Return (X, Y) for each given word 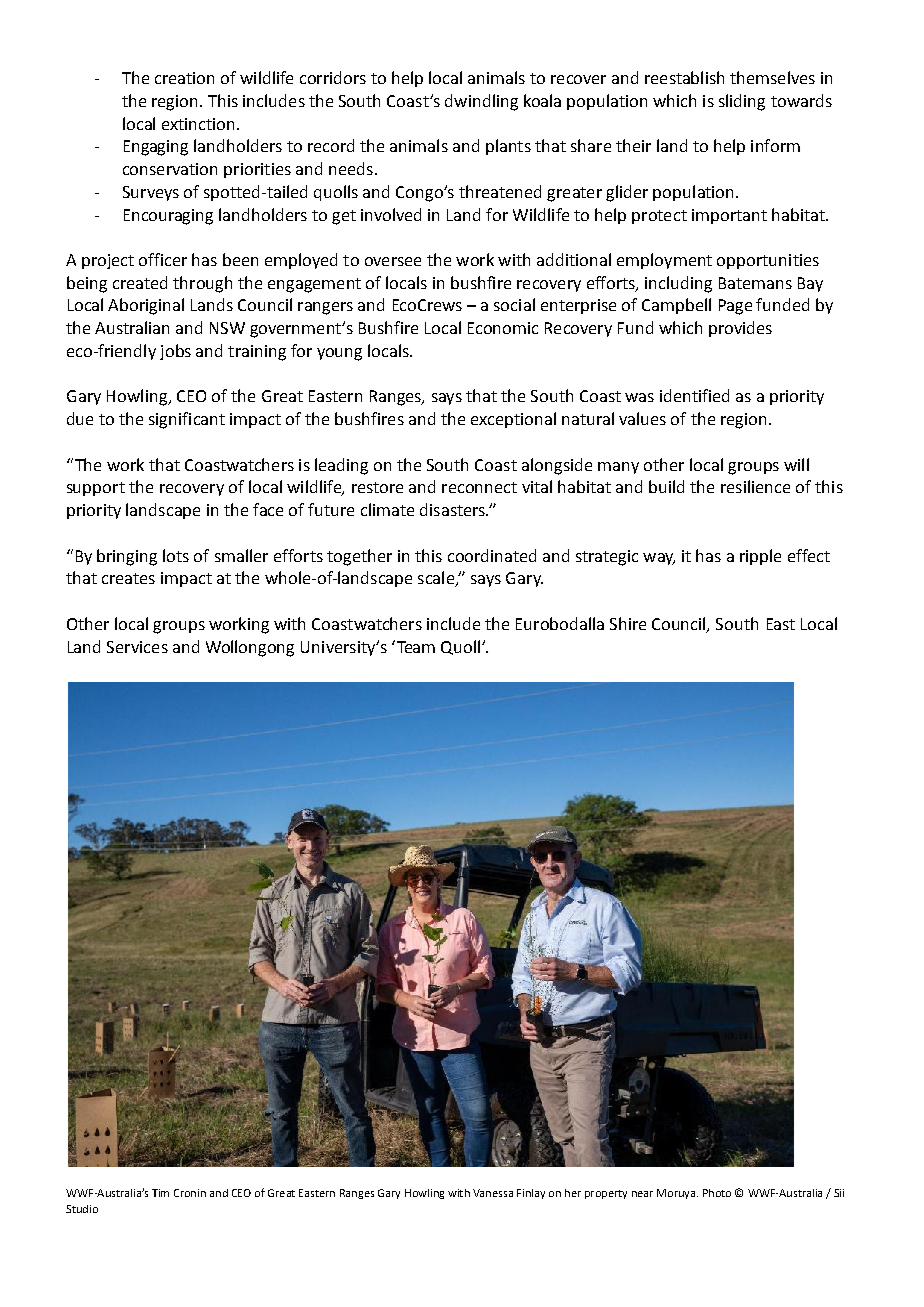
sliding (742, 102)
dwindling (481, 102)
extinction (198, 124)
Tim (160, 1193)
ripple (760, 557)
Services (137, 647)
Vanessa (493, 1193)
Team (414, 646)
